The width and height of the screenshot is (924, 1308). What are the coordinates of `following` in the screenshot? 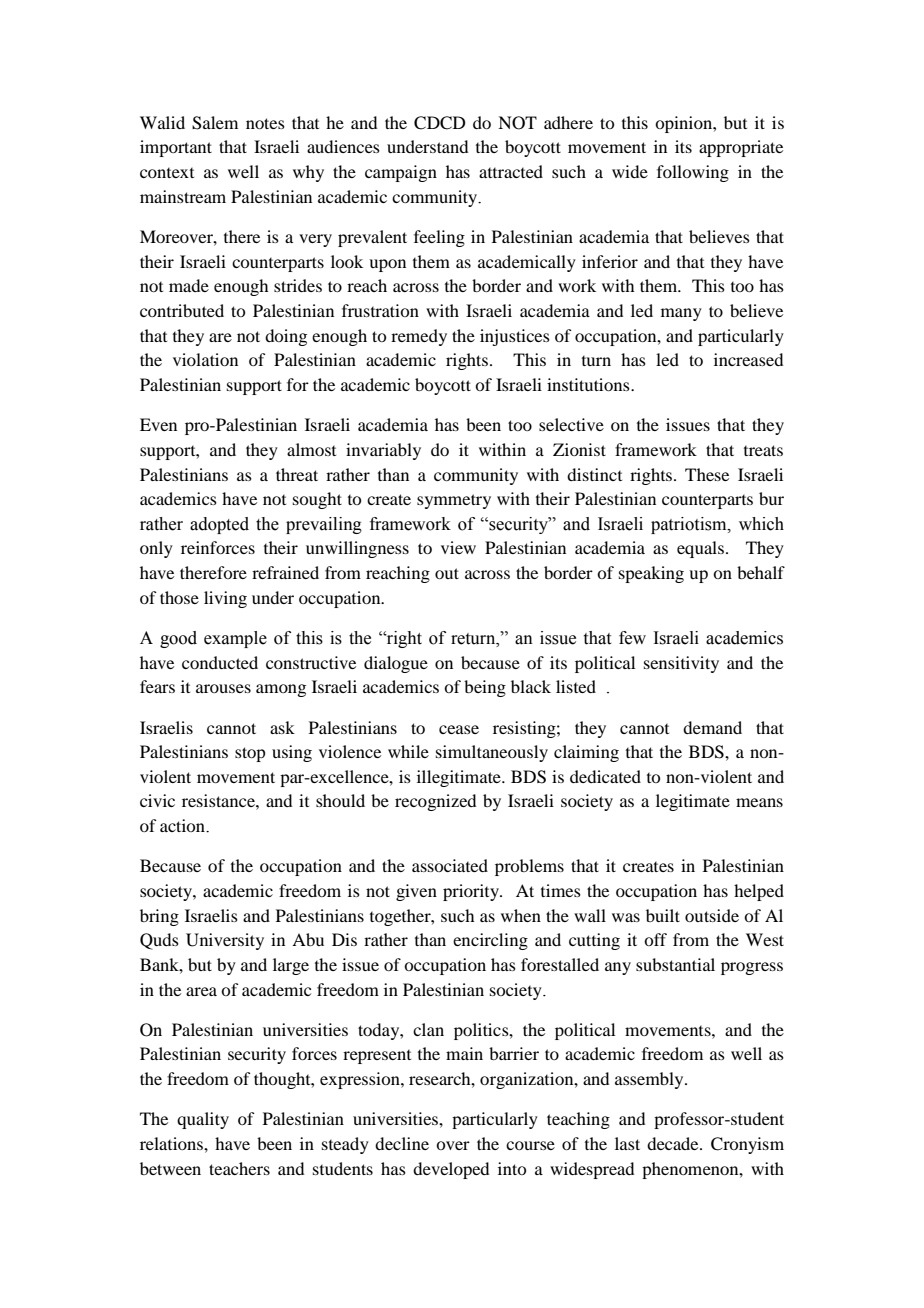 It's located at (693, 173).
